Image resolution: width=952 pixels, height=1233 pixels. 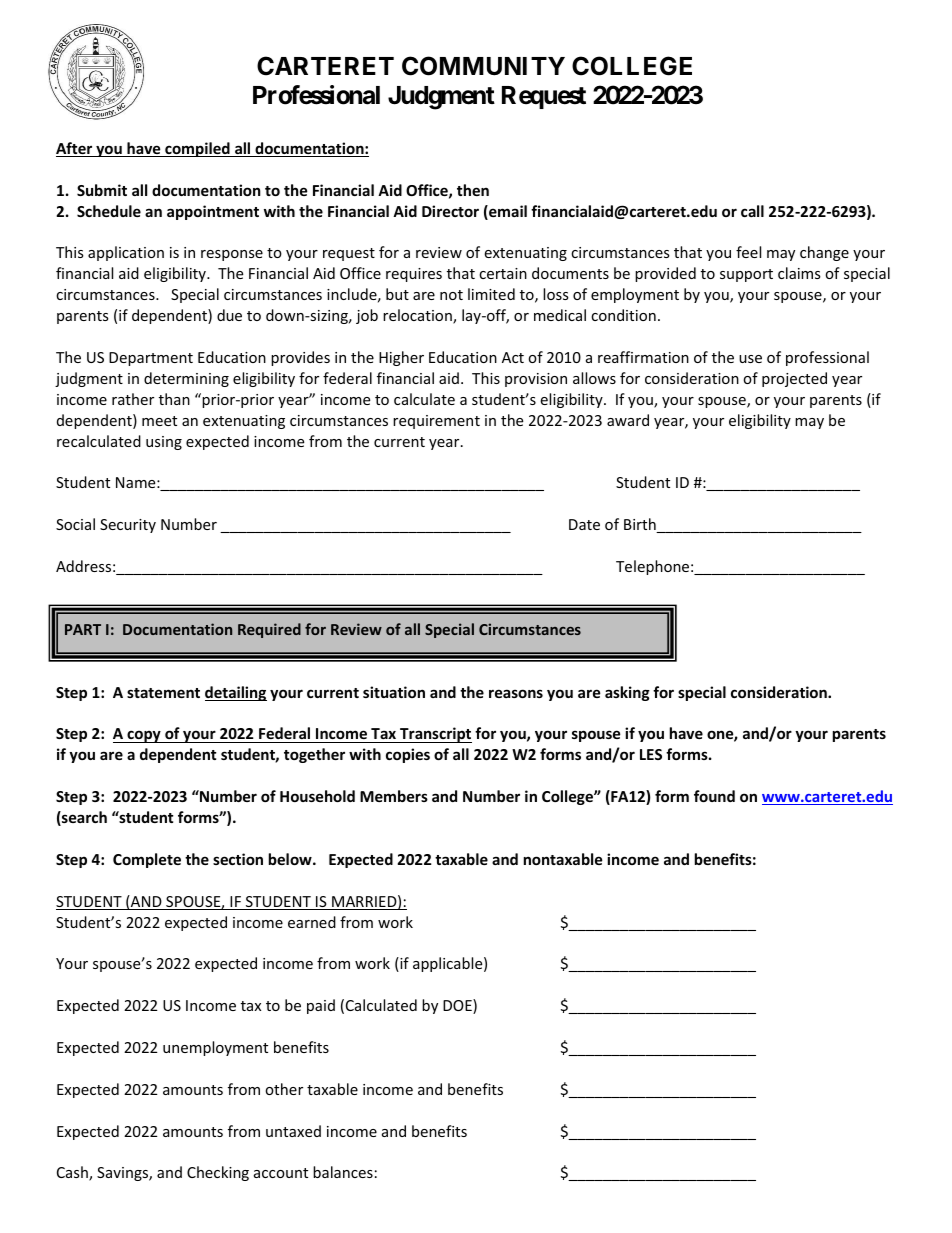 I want to click on Checking, so click(x=218, y=1173).
